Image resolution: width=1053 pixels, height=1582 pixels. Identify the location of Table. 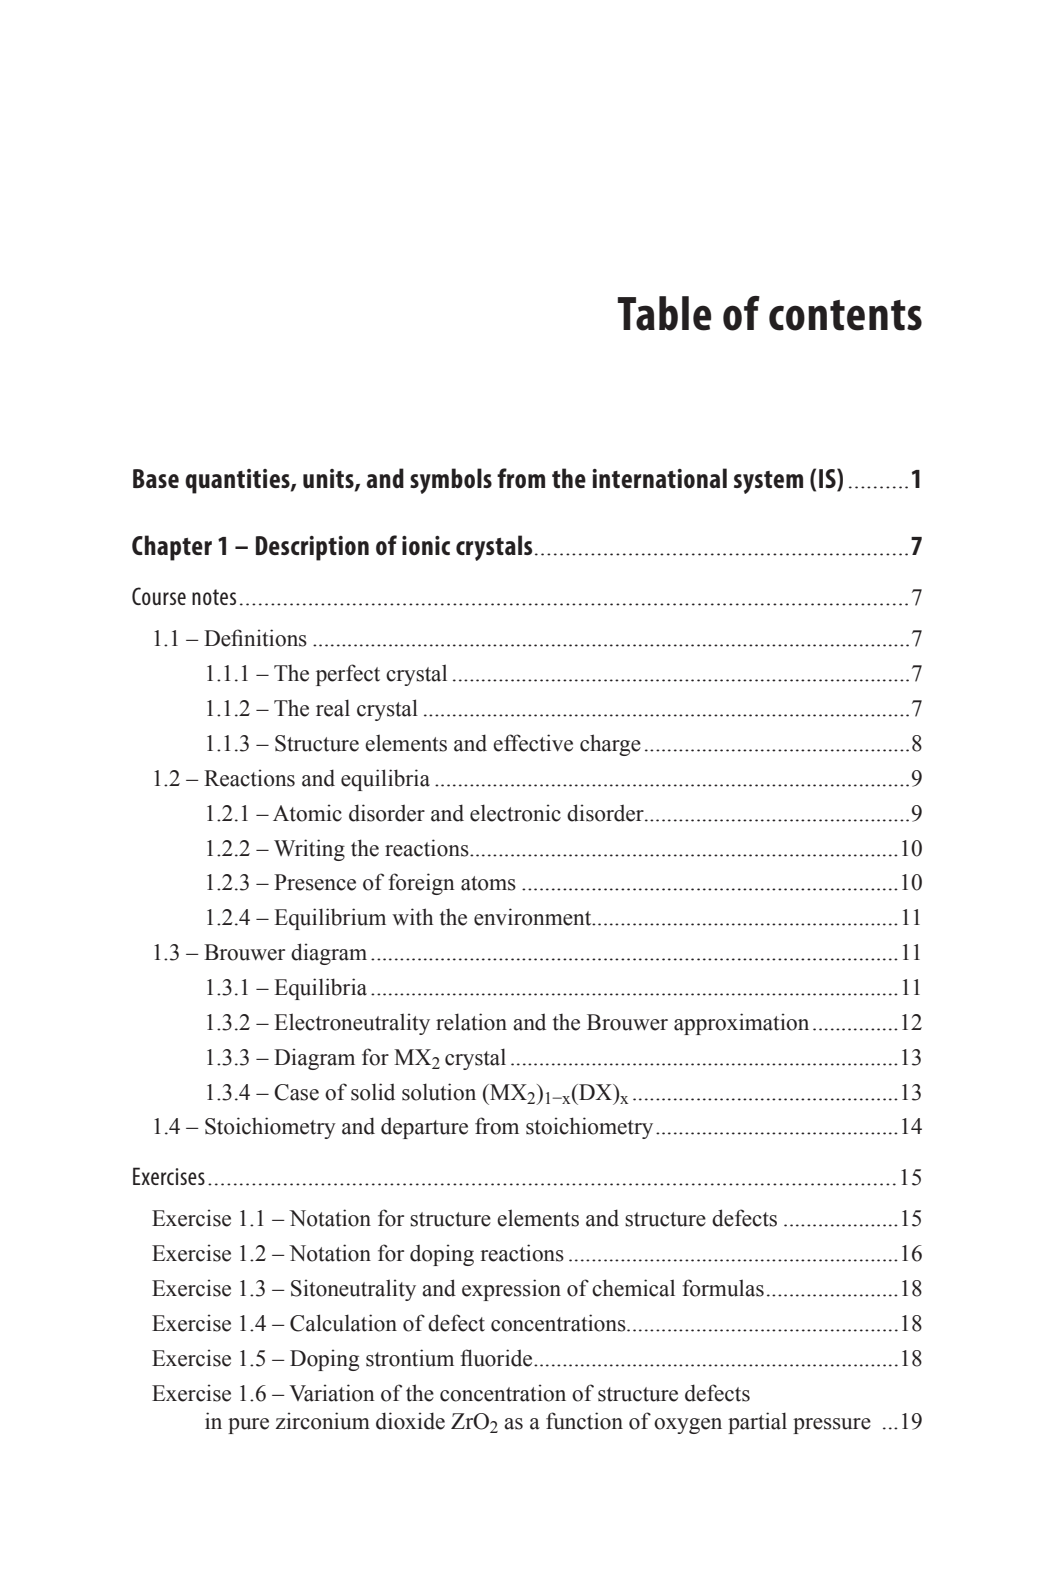
(664, 313).
